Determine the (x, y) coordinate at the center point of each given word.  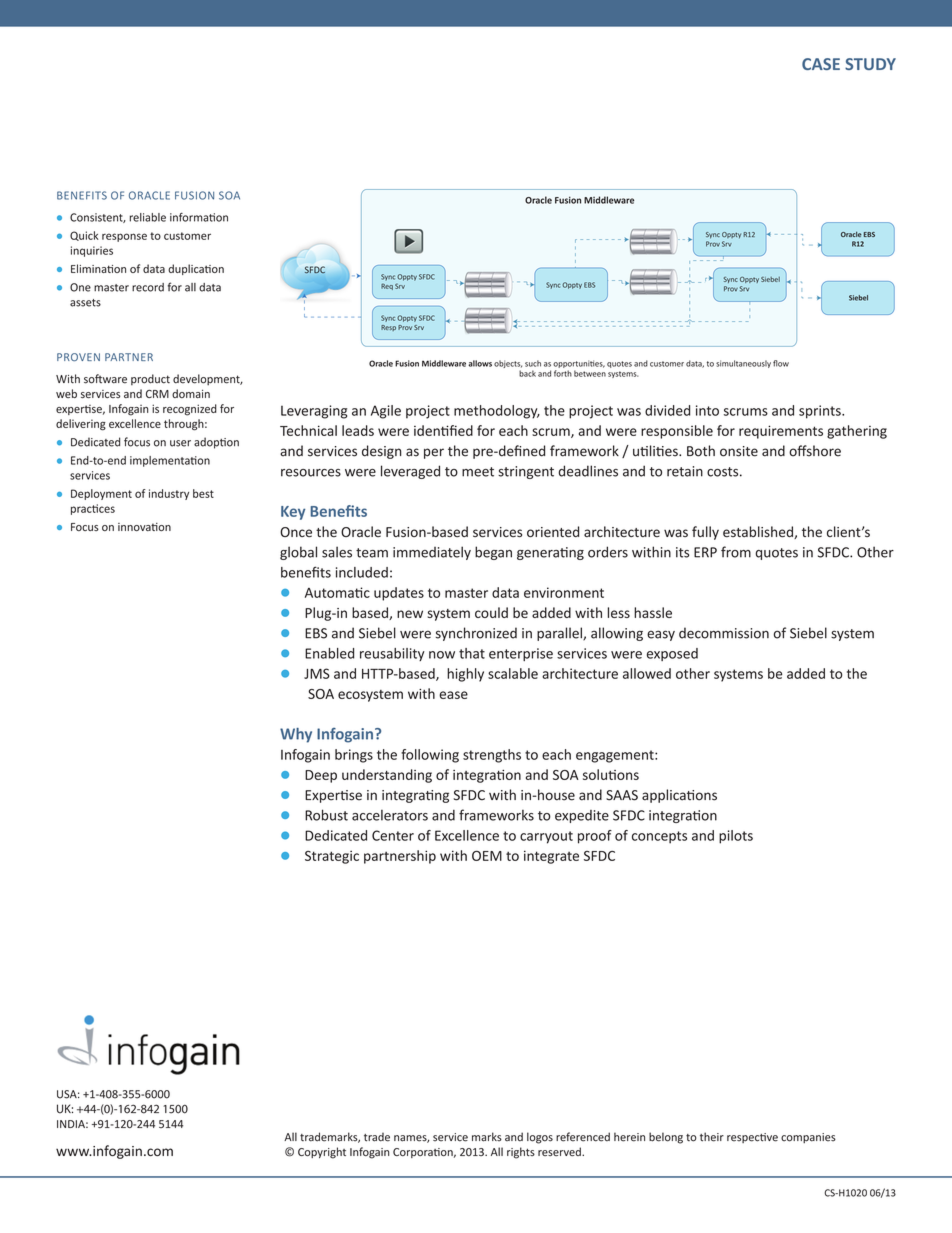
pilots (736, 837)
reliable (148, 217)
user (180, 443)
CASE (821, 64)
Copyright (322, 1153)
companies (808, 1138)
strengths (492, 756)
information (199, 217)
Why (296, 735)
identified (443, 430)
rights (521, 1153)
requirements (781, 432)
